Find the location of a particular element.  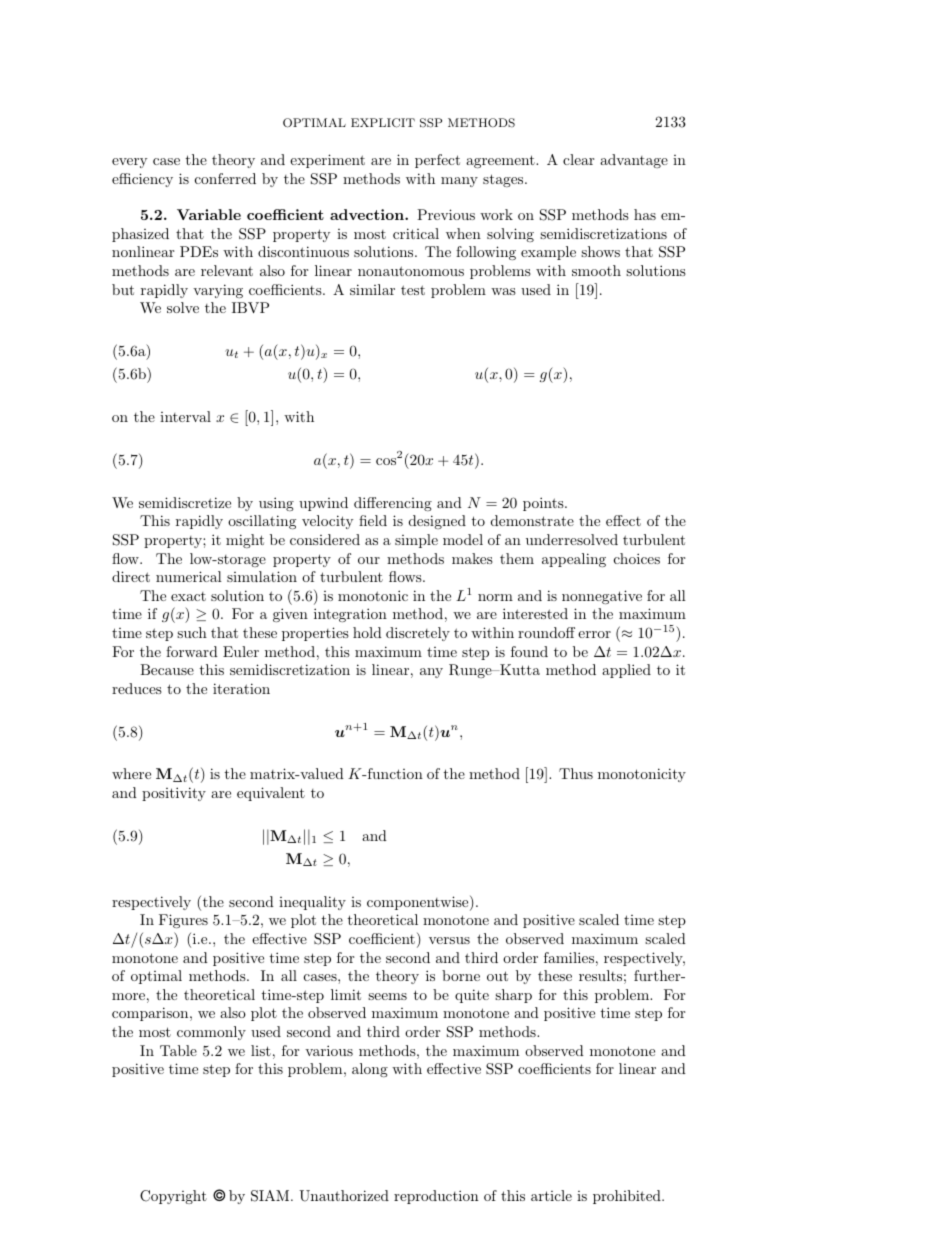

conferred is located at coordinates (225, 178).
